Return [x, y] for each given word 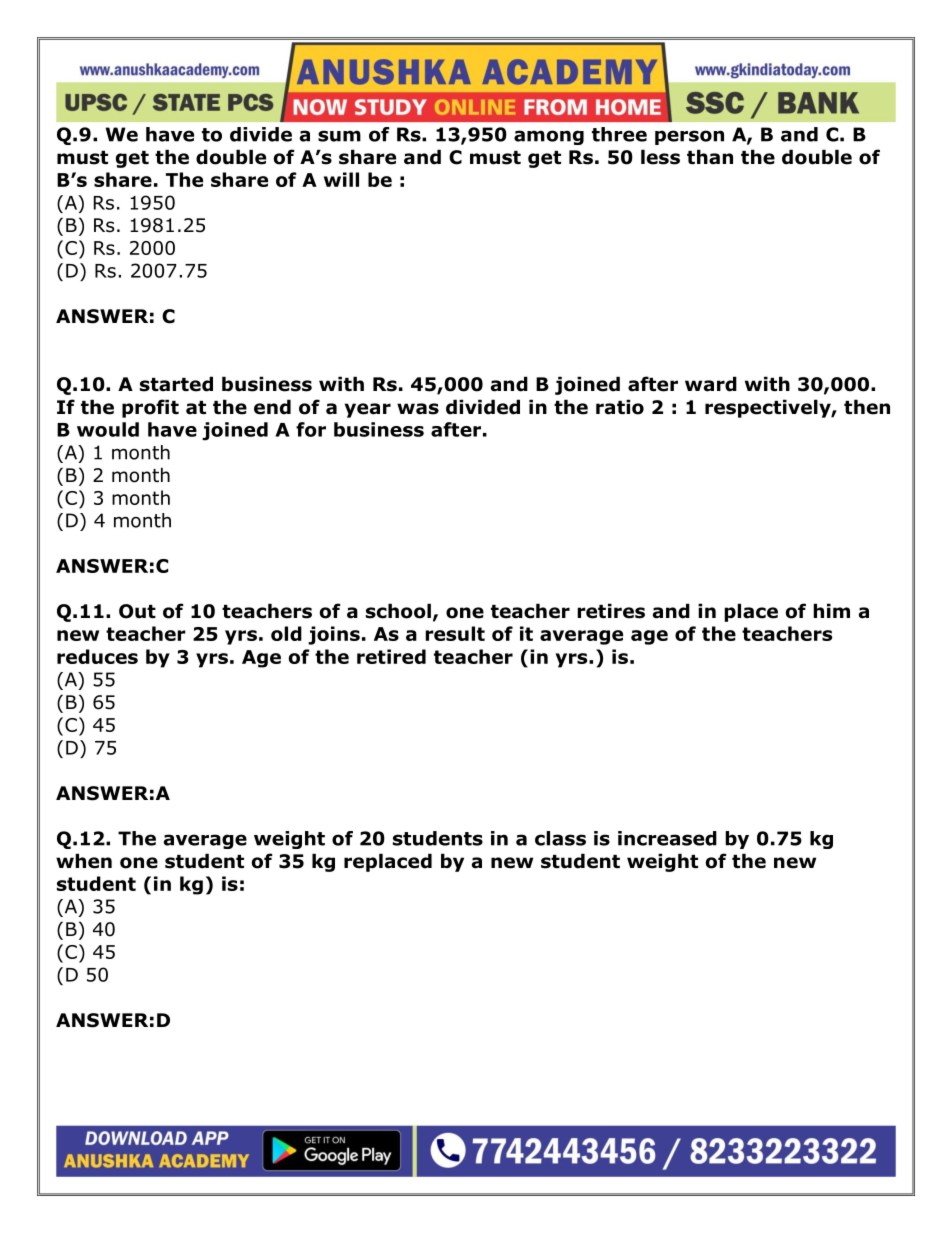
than [710, 157]
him [831, 610]
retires [611, 611]
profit [150, 408]
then [867, 407]
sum [339, 136]
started [176, 384]
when [84, 861]
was [418, 409]
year [368, 410]
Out [137, 611]
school [398, 611]
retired [391, 656]
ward [711, 384]
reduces [97, 656]
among [549, 137]
